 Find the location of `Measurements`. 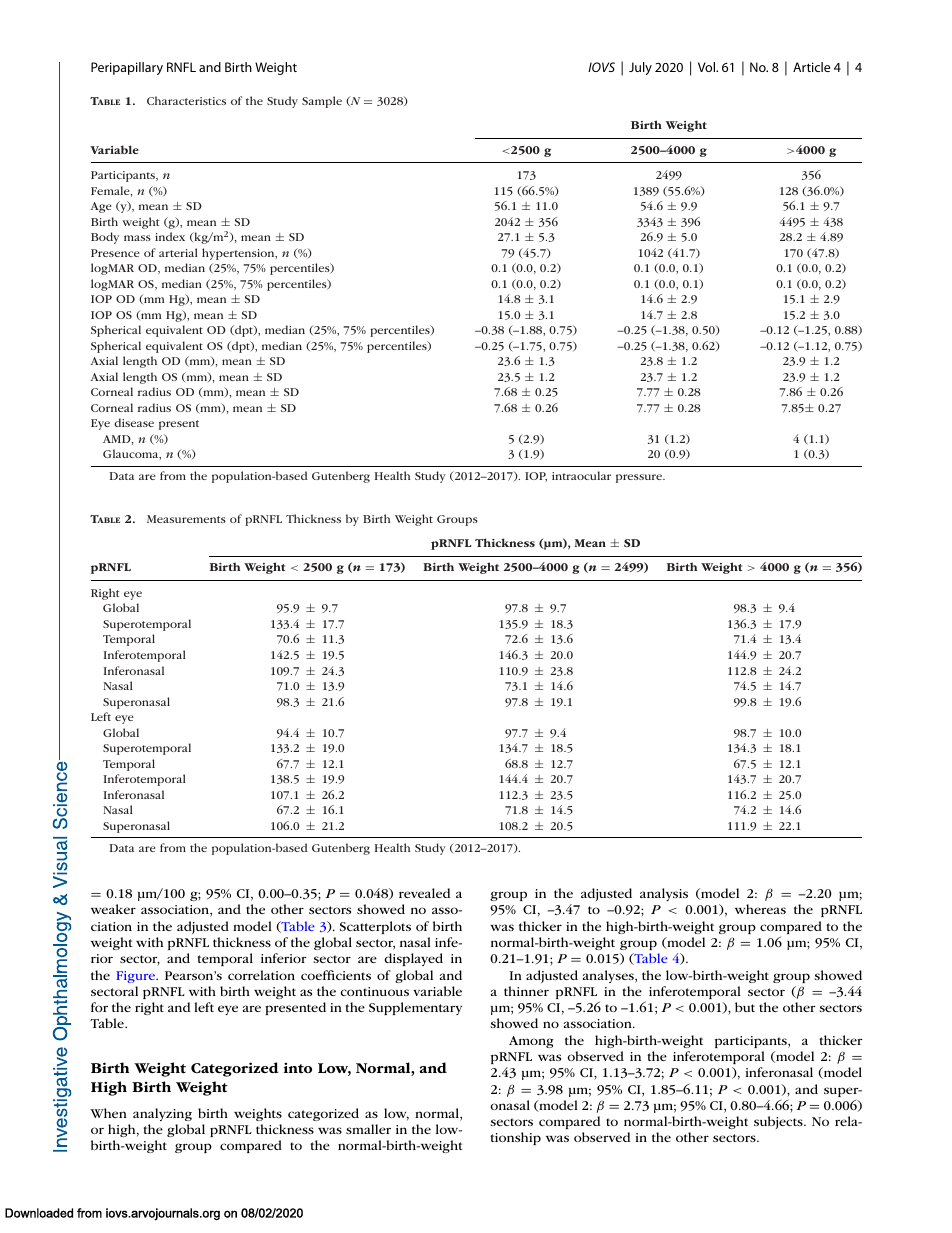

Measurements is located at coordinates (186, 519).
